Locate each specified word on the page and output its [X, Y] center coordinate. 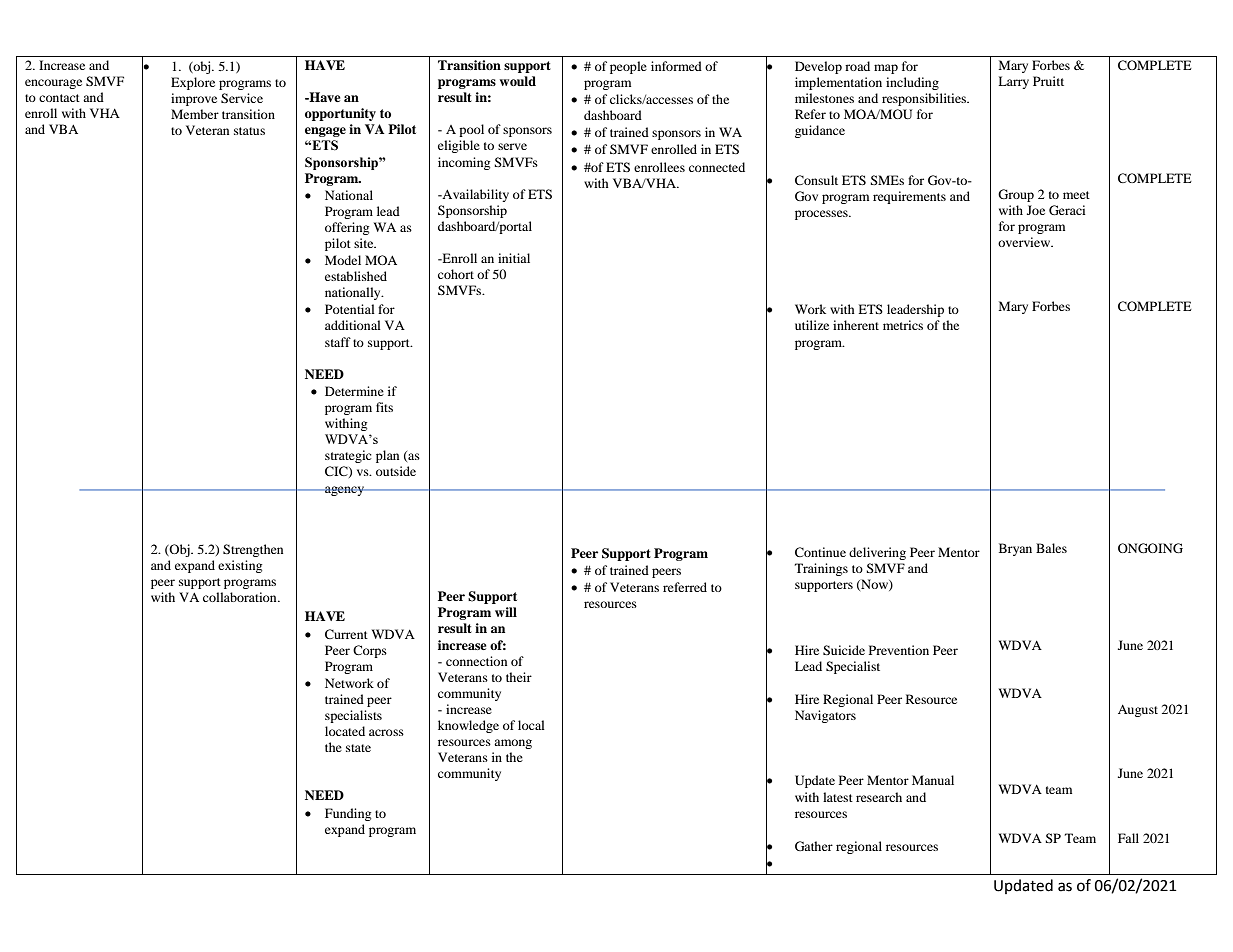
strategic [348, 456]
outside [396, 471]
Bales [1051, 548]
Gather [814, 846]
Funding [348, 814]
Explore [193, 83]
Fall [1128, 838]
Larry [1013, 82]
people [628, 67]
